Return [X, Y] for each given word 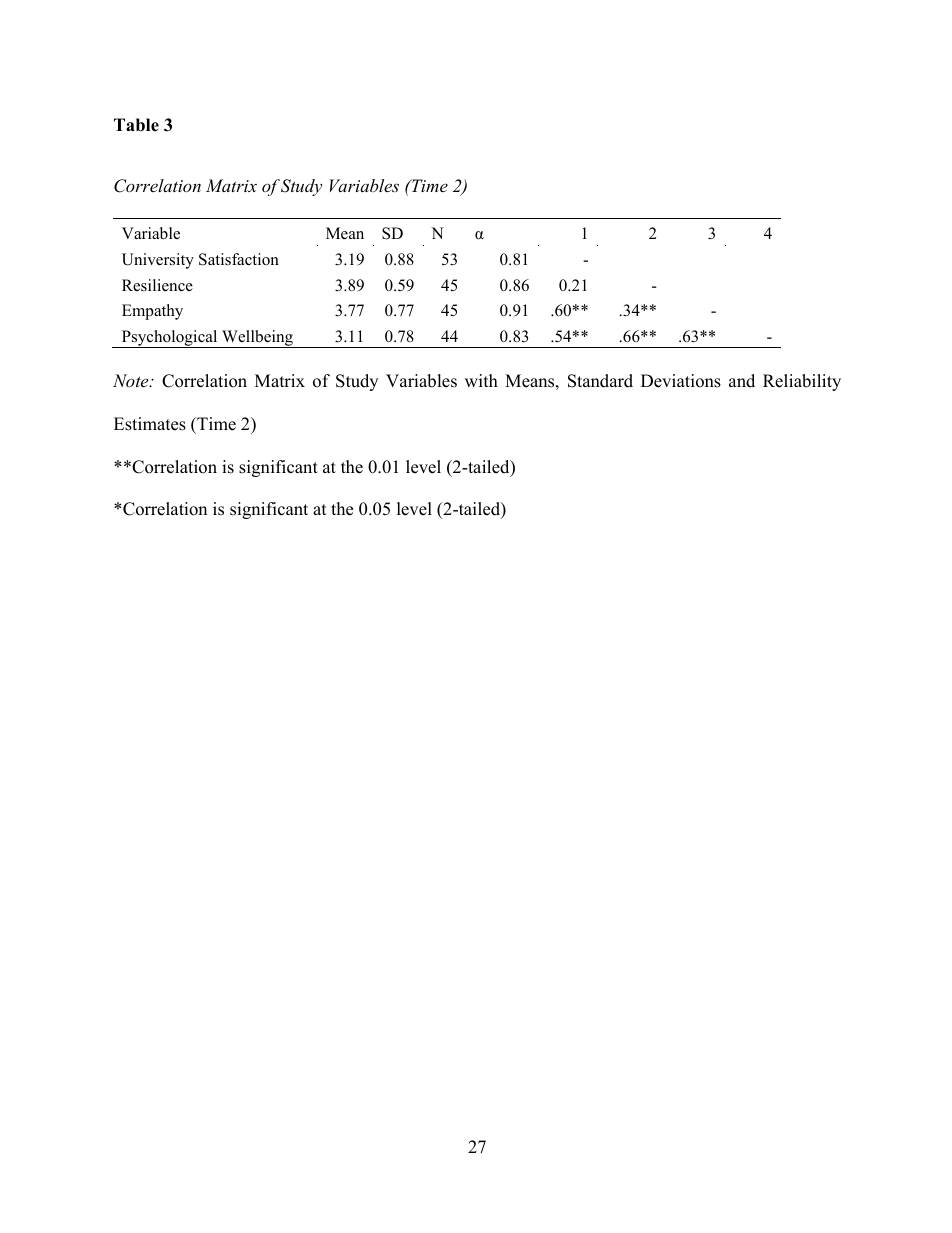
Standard [600, 381]
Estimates [150, 424]
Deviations [681, 381]
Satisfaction [239, 259]
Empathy [152, 312]
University [158, 261]
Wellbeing [257, 339]
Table [136, 125]
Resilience [157, 285]
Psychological [170, 339]
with [481, 380]
